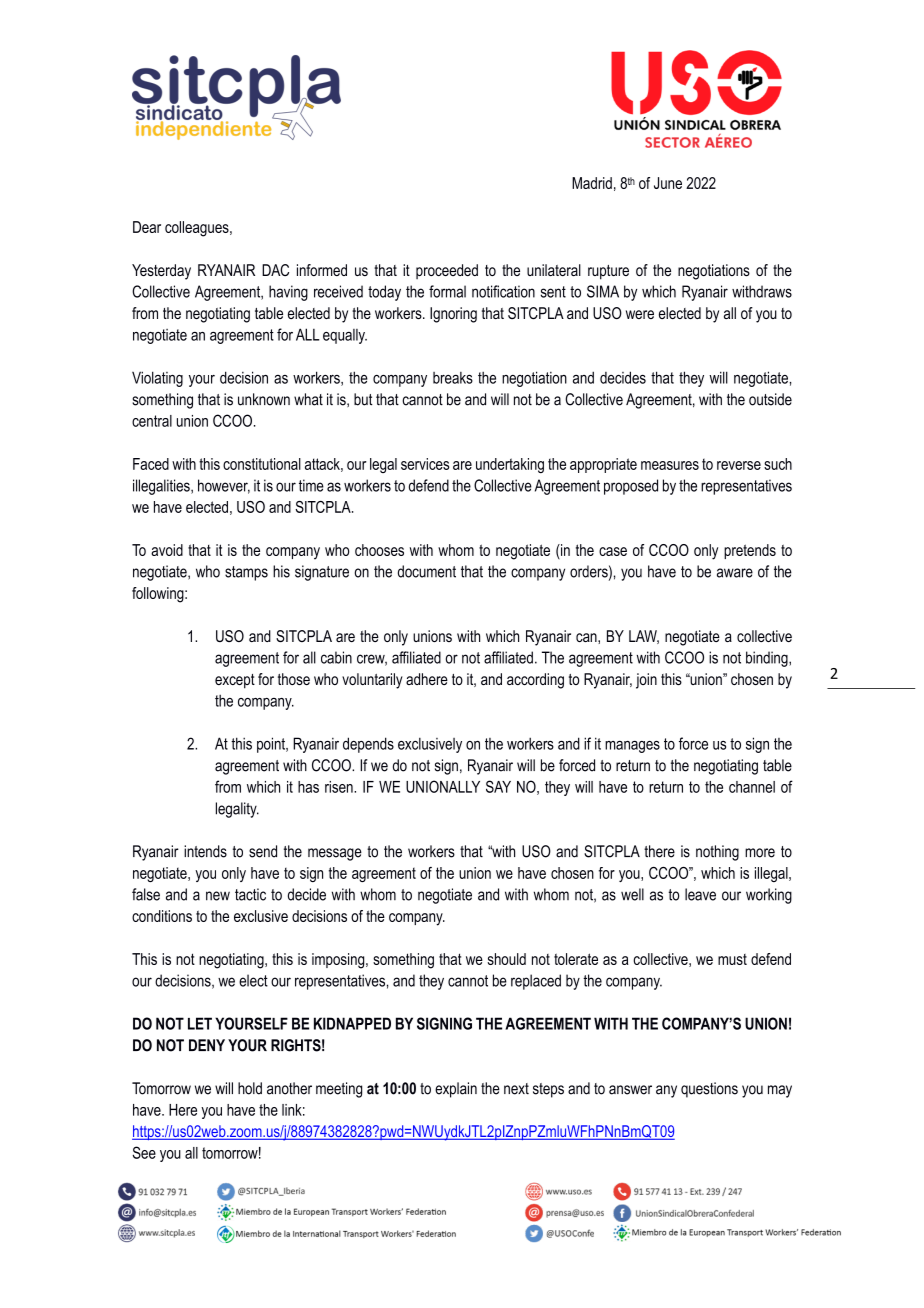 Image resolution: width=924 pixels, height=1308 pixels. Describe the element at coordinates (668, 183) in the image. I see `June` at that location.
